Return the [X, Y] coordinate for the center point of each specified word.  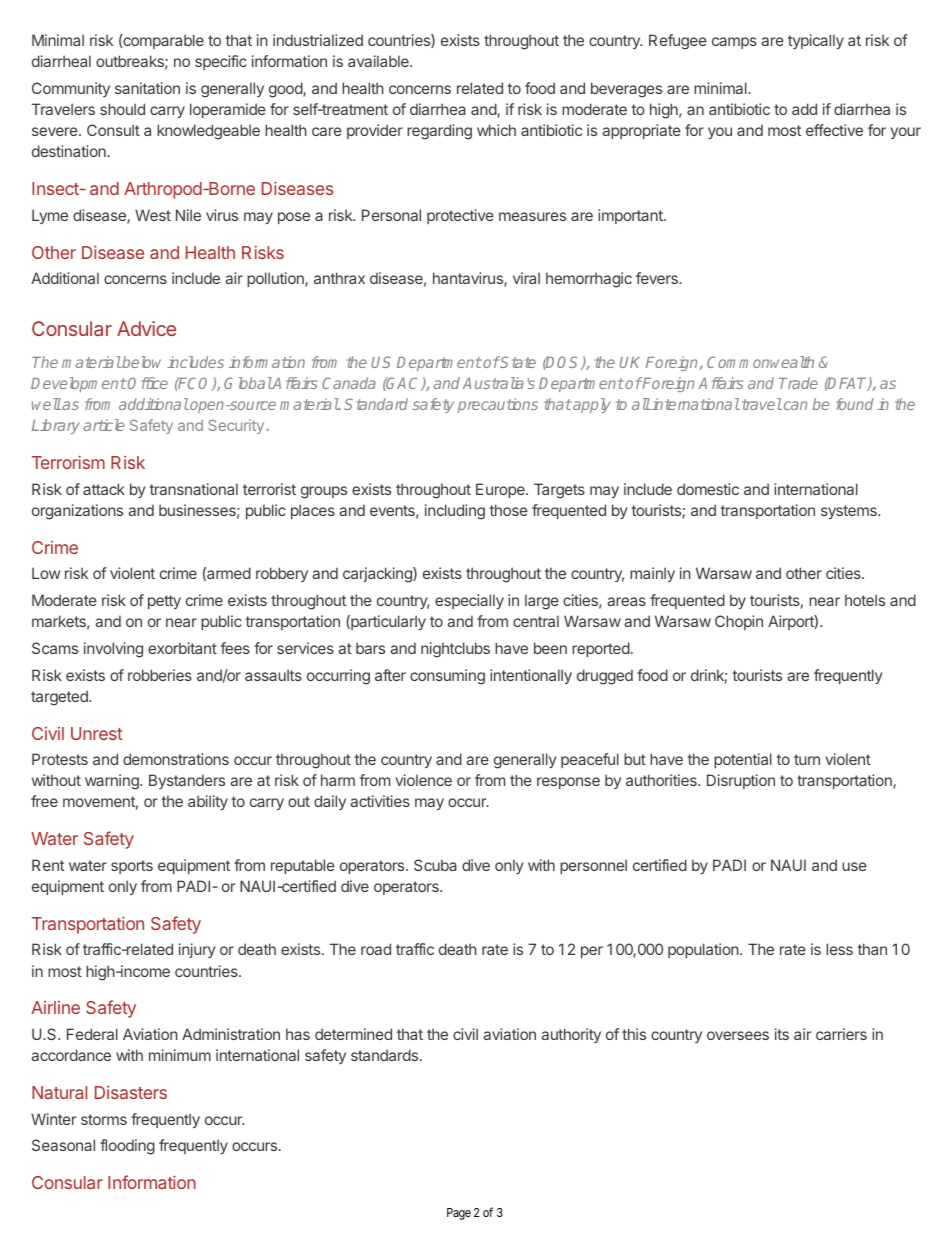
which [496, 130]
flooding [127, 1147]
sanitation [147, 88]
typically [816, 41]
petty [164, 602]
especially [469, 601]
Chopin [739, 622]
